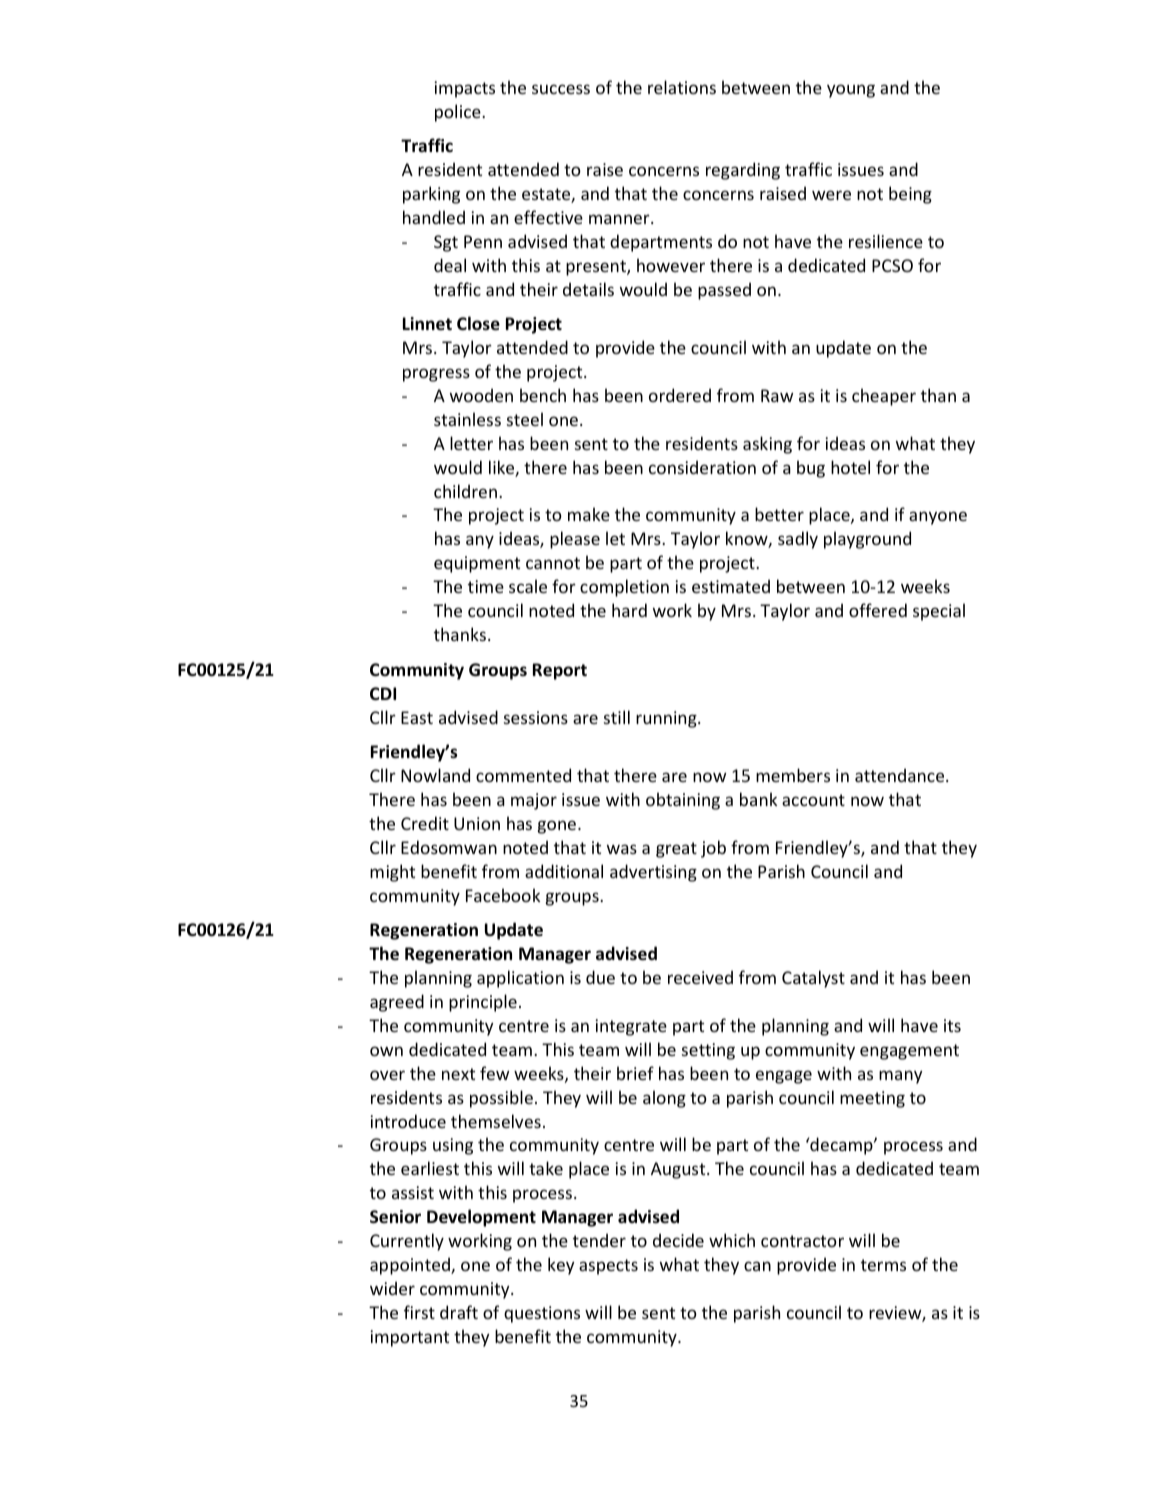  Describe the element at coordinates (459, 1312) in the page. I see `draft` at that location.
